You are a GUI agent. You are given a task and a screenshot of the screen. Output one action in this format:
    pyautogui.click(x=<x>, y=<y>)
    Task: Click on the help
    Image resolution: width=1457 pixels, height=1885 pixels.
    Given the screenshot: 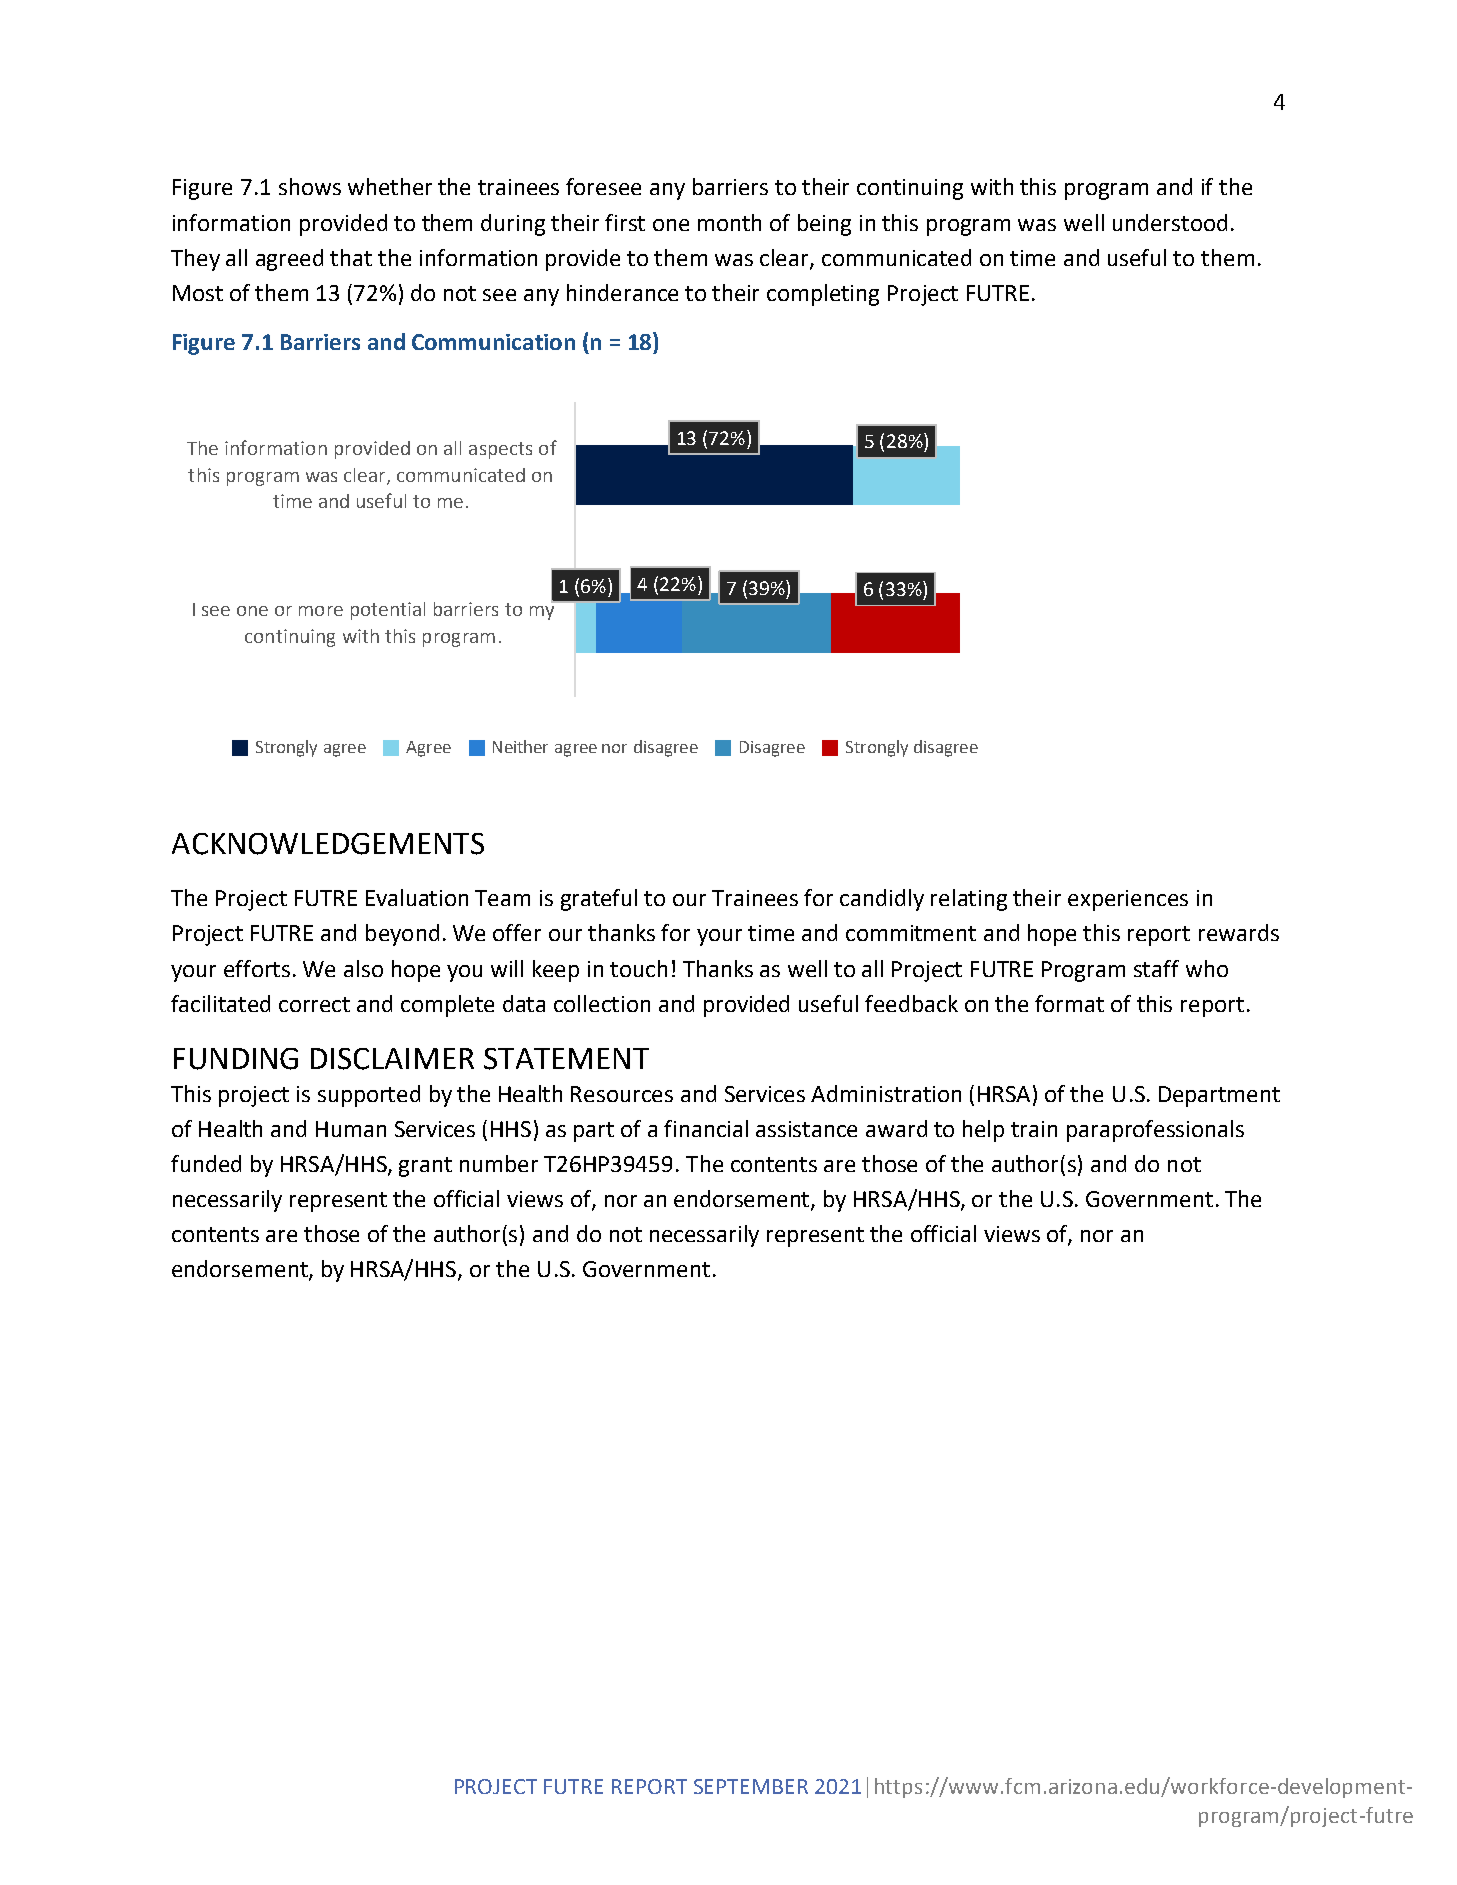 What is the action you would take?
    pyautogui.click(x=983, y=1131)
